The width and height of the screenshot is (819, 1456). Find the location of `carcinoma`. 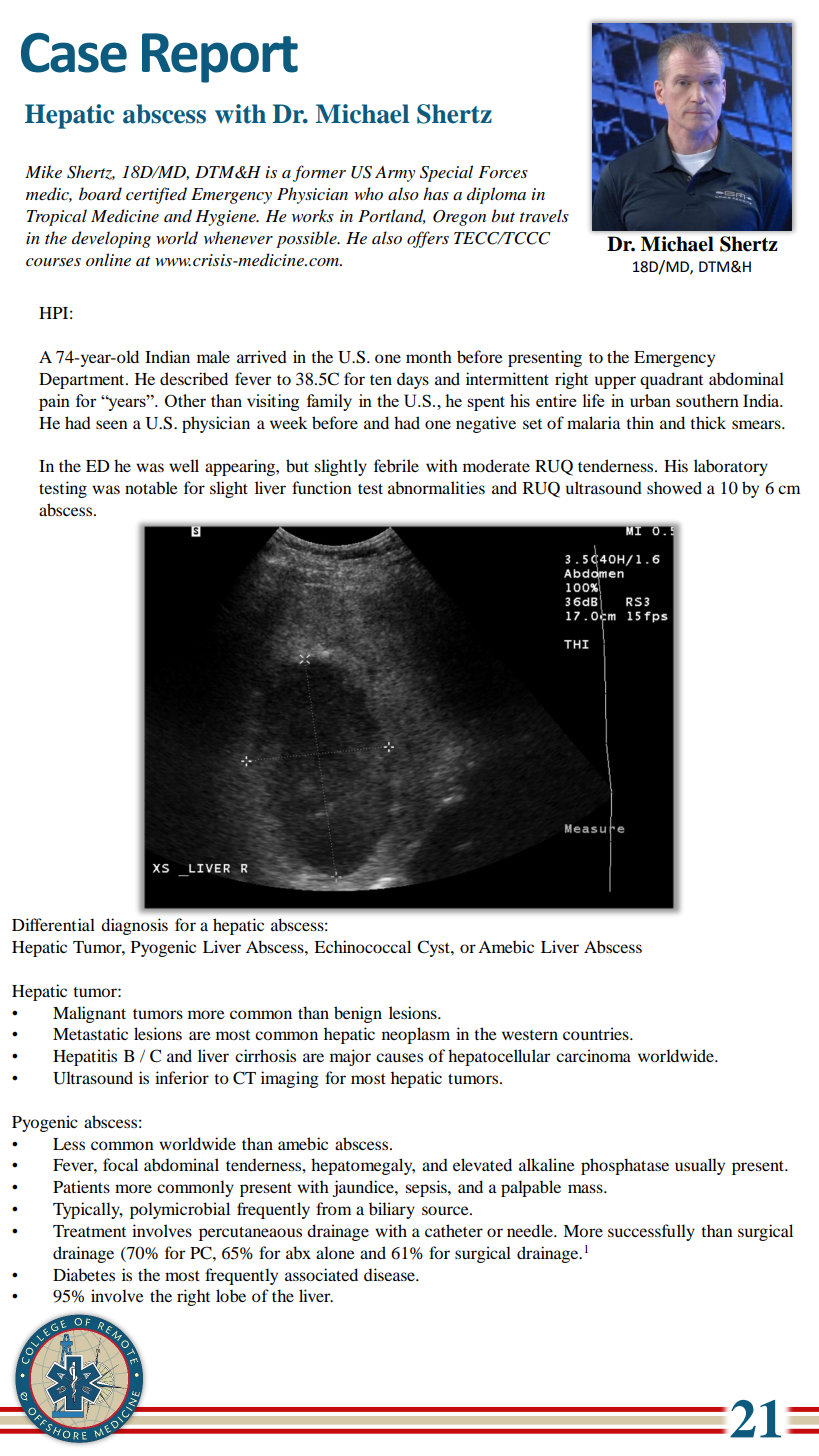

carcinoma is located at coordinates (593, 1055).
